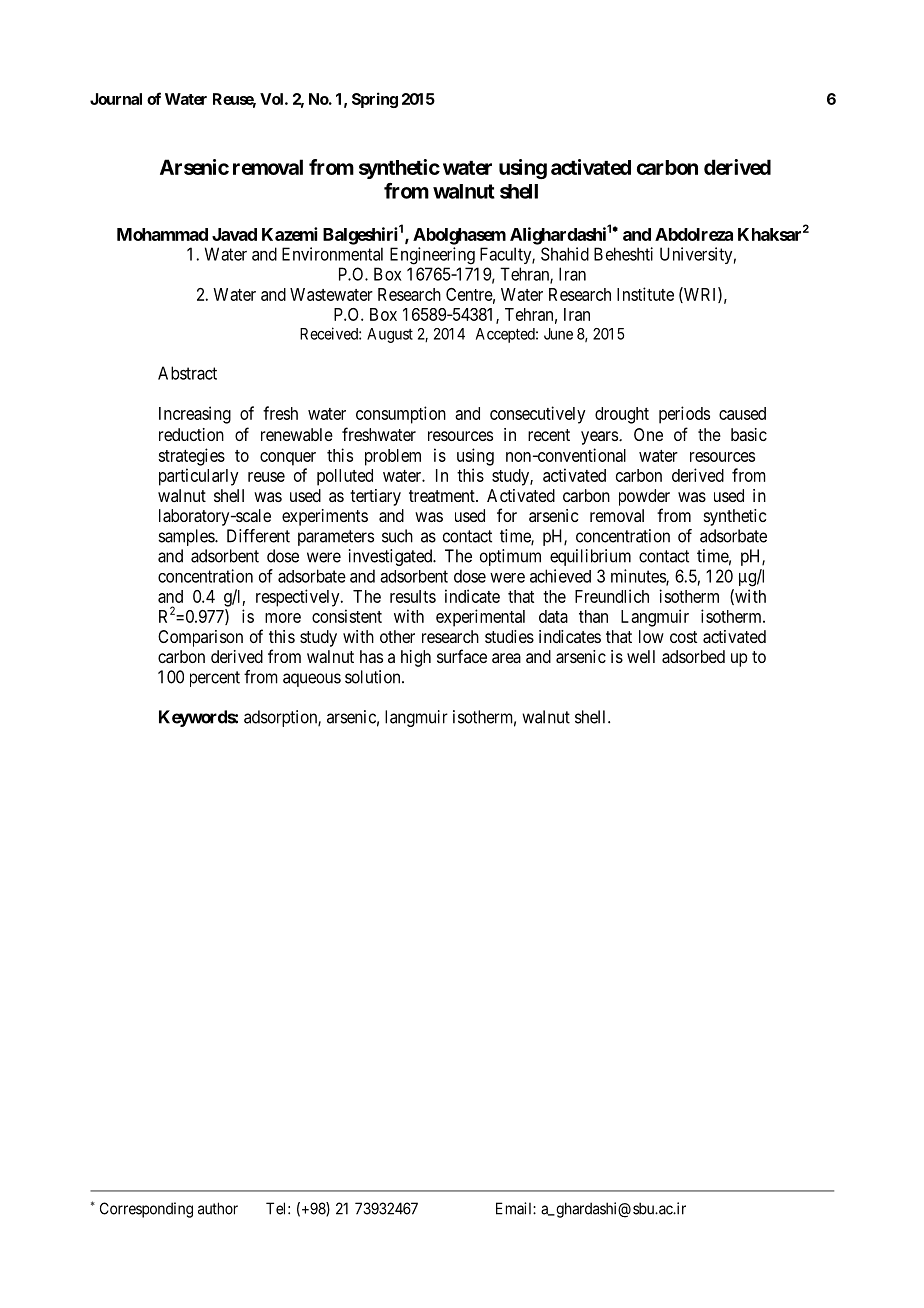 Image resolution: width=924 pixels, height=1308 pixels. I want to click on high, so click(416, 658).
